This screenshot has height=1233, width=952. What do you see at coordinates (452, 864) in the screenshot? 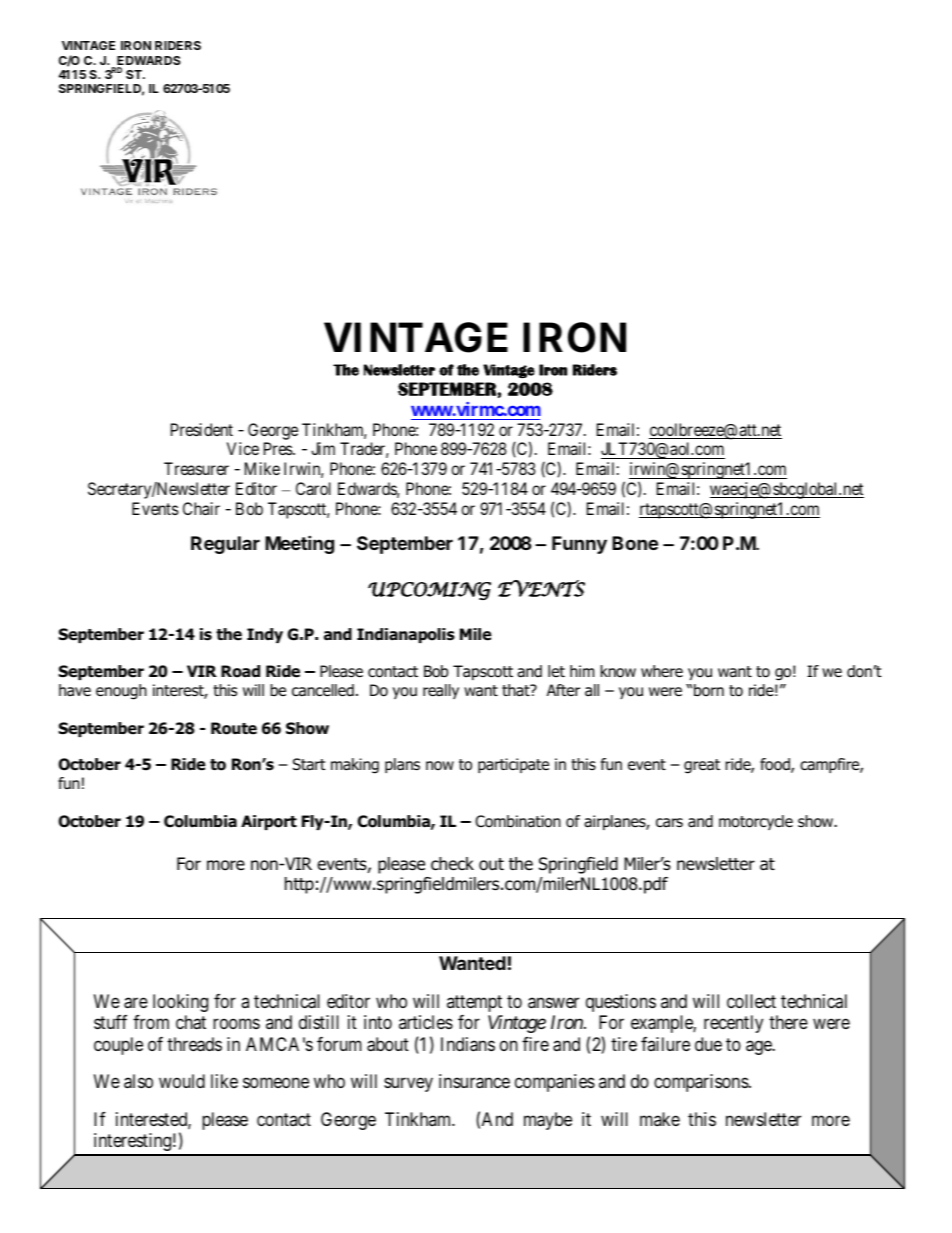
I see `check` at bounding box center [452, 864].
